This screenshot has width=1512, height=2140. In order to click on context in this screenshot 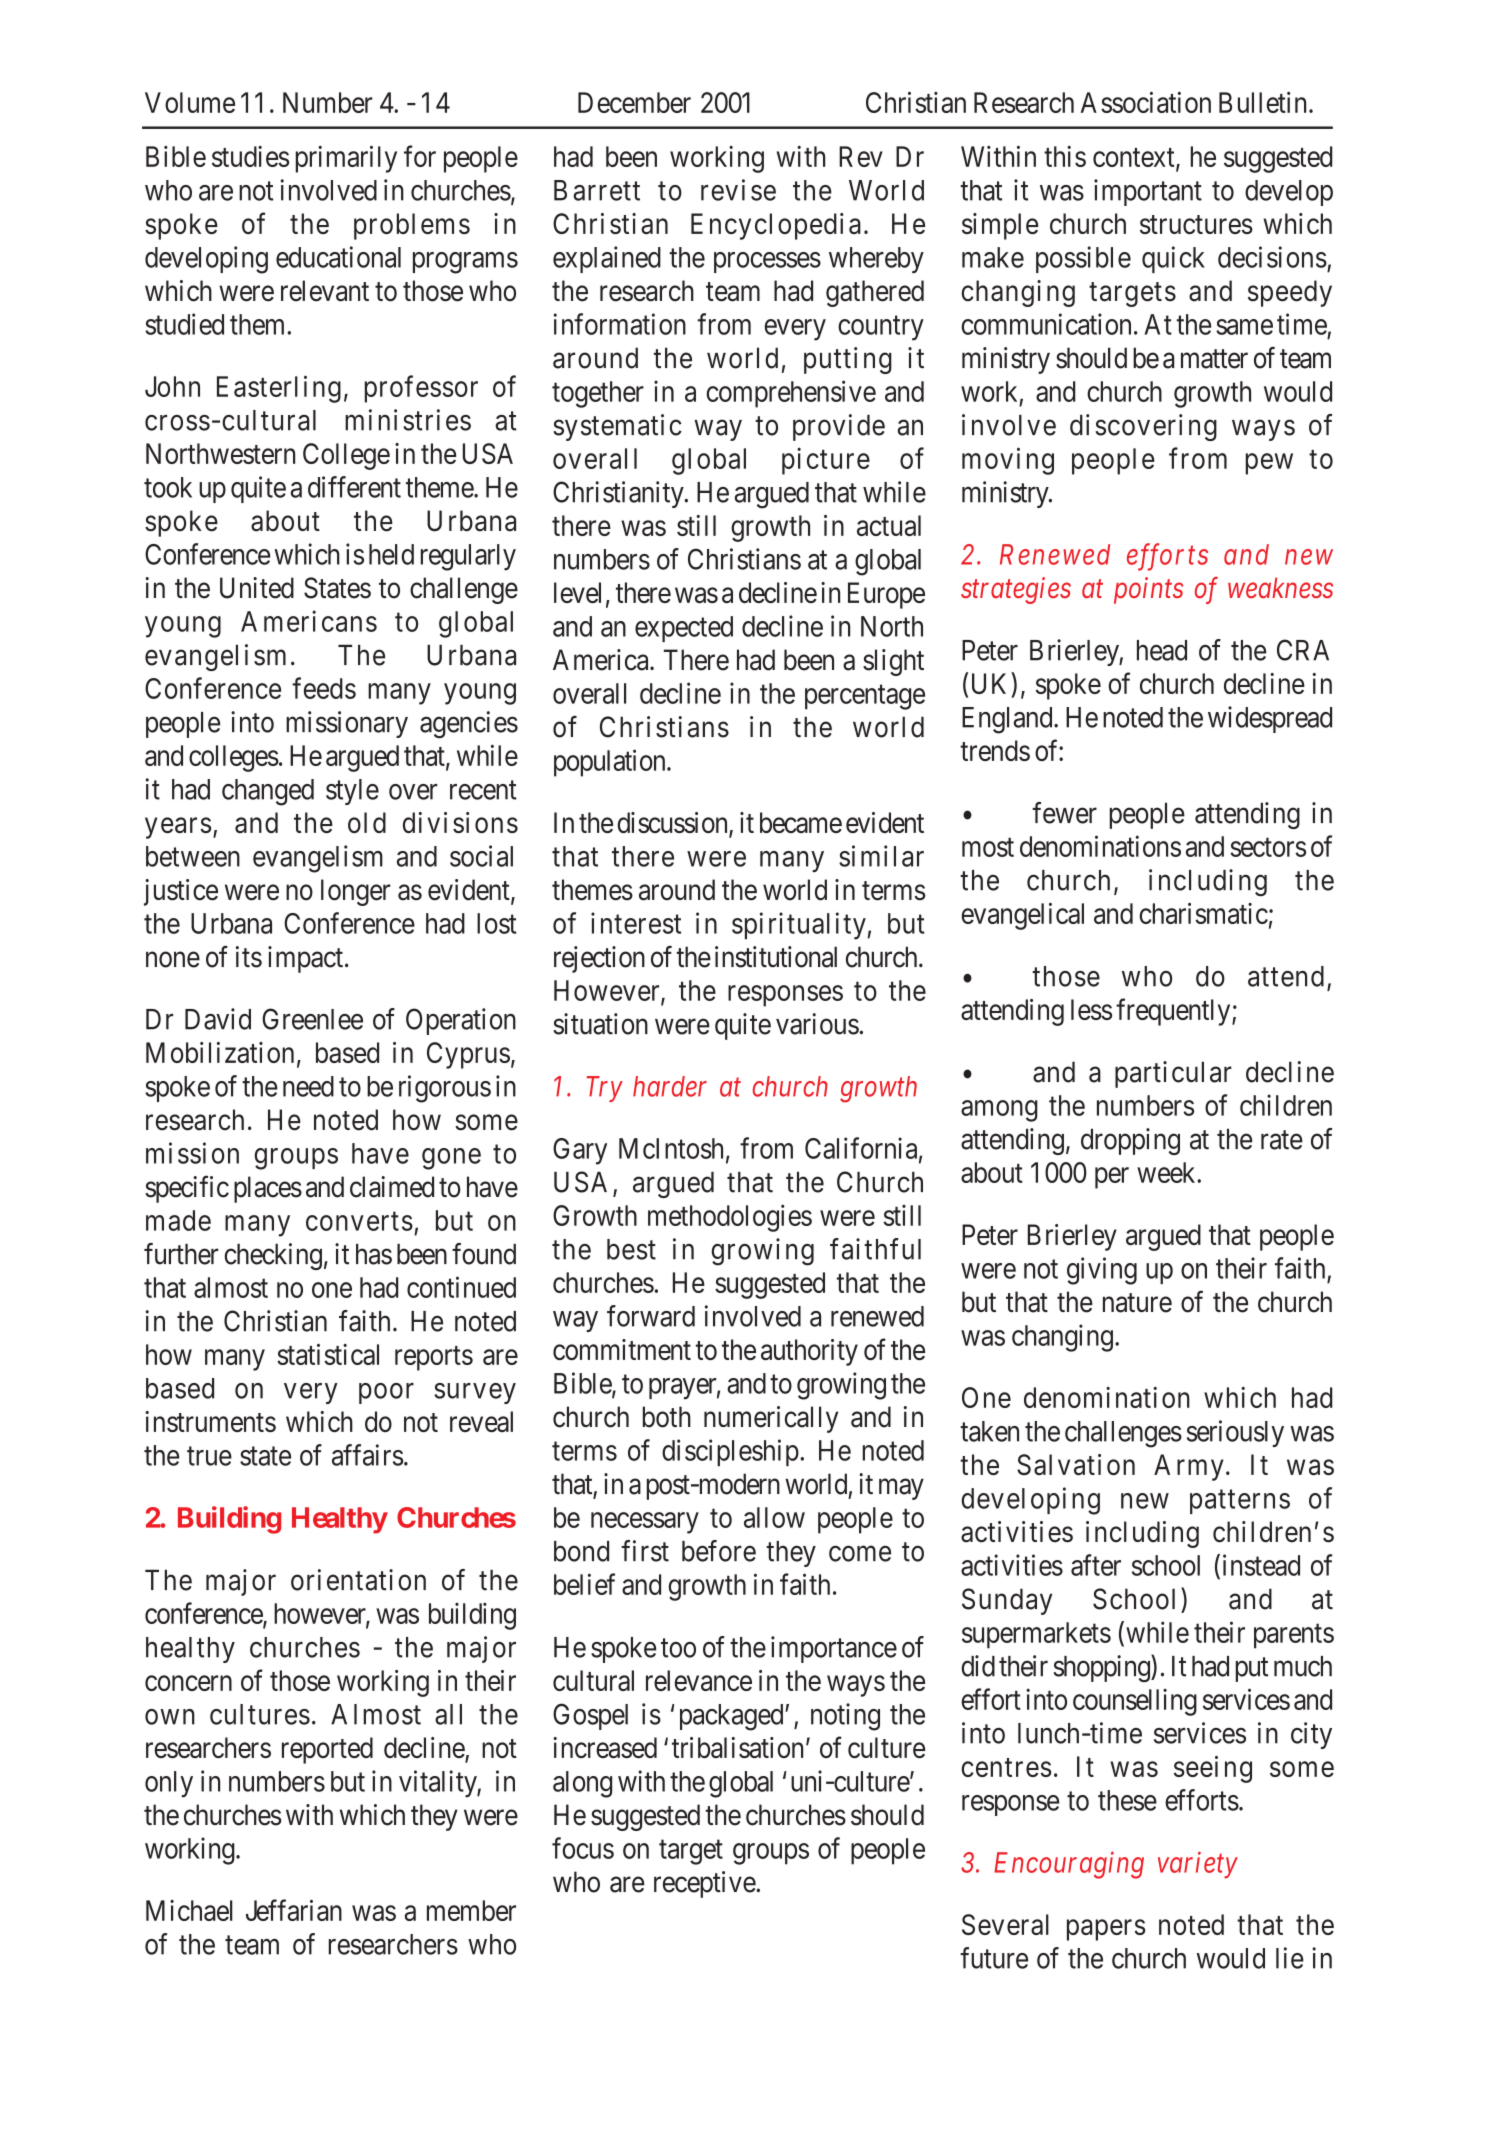, I will do `click(1135, 158)`.
